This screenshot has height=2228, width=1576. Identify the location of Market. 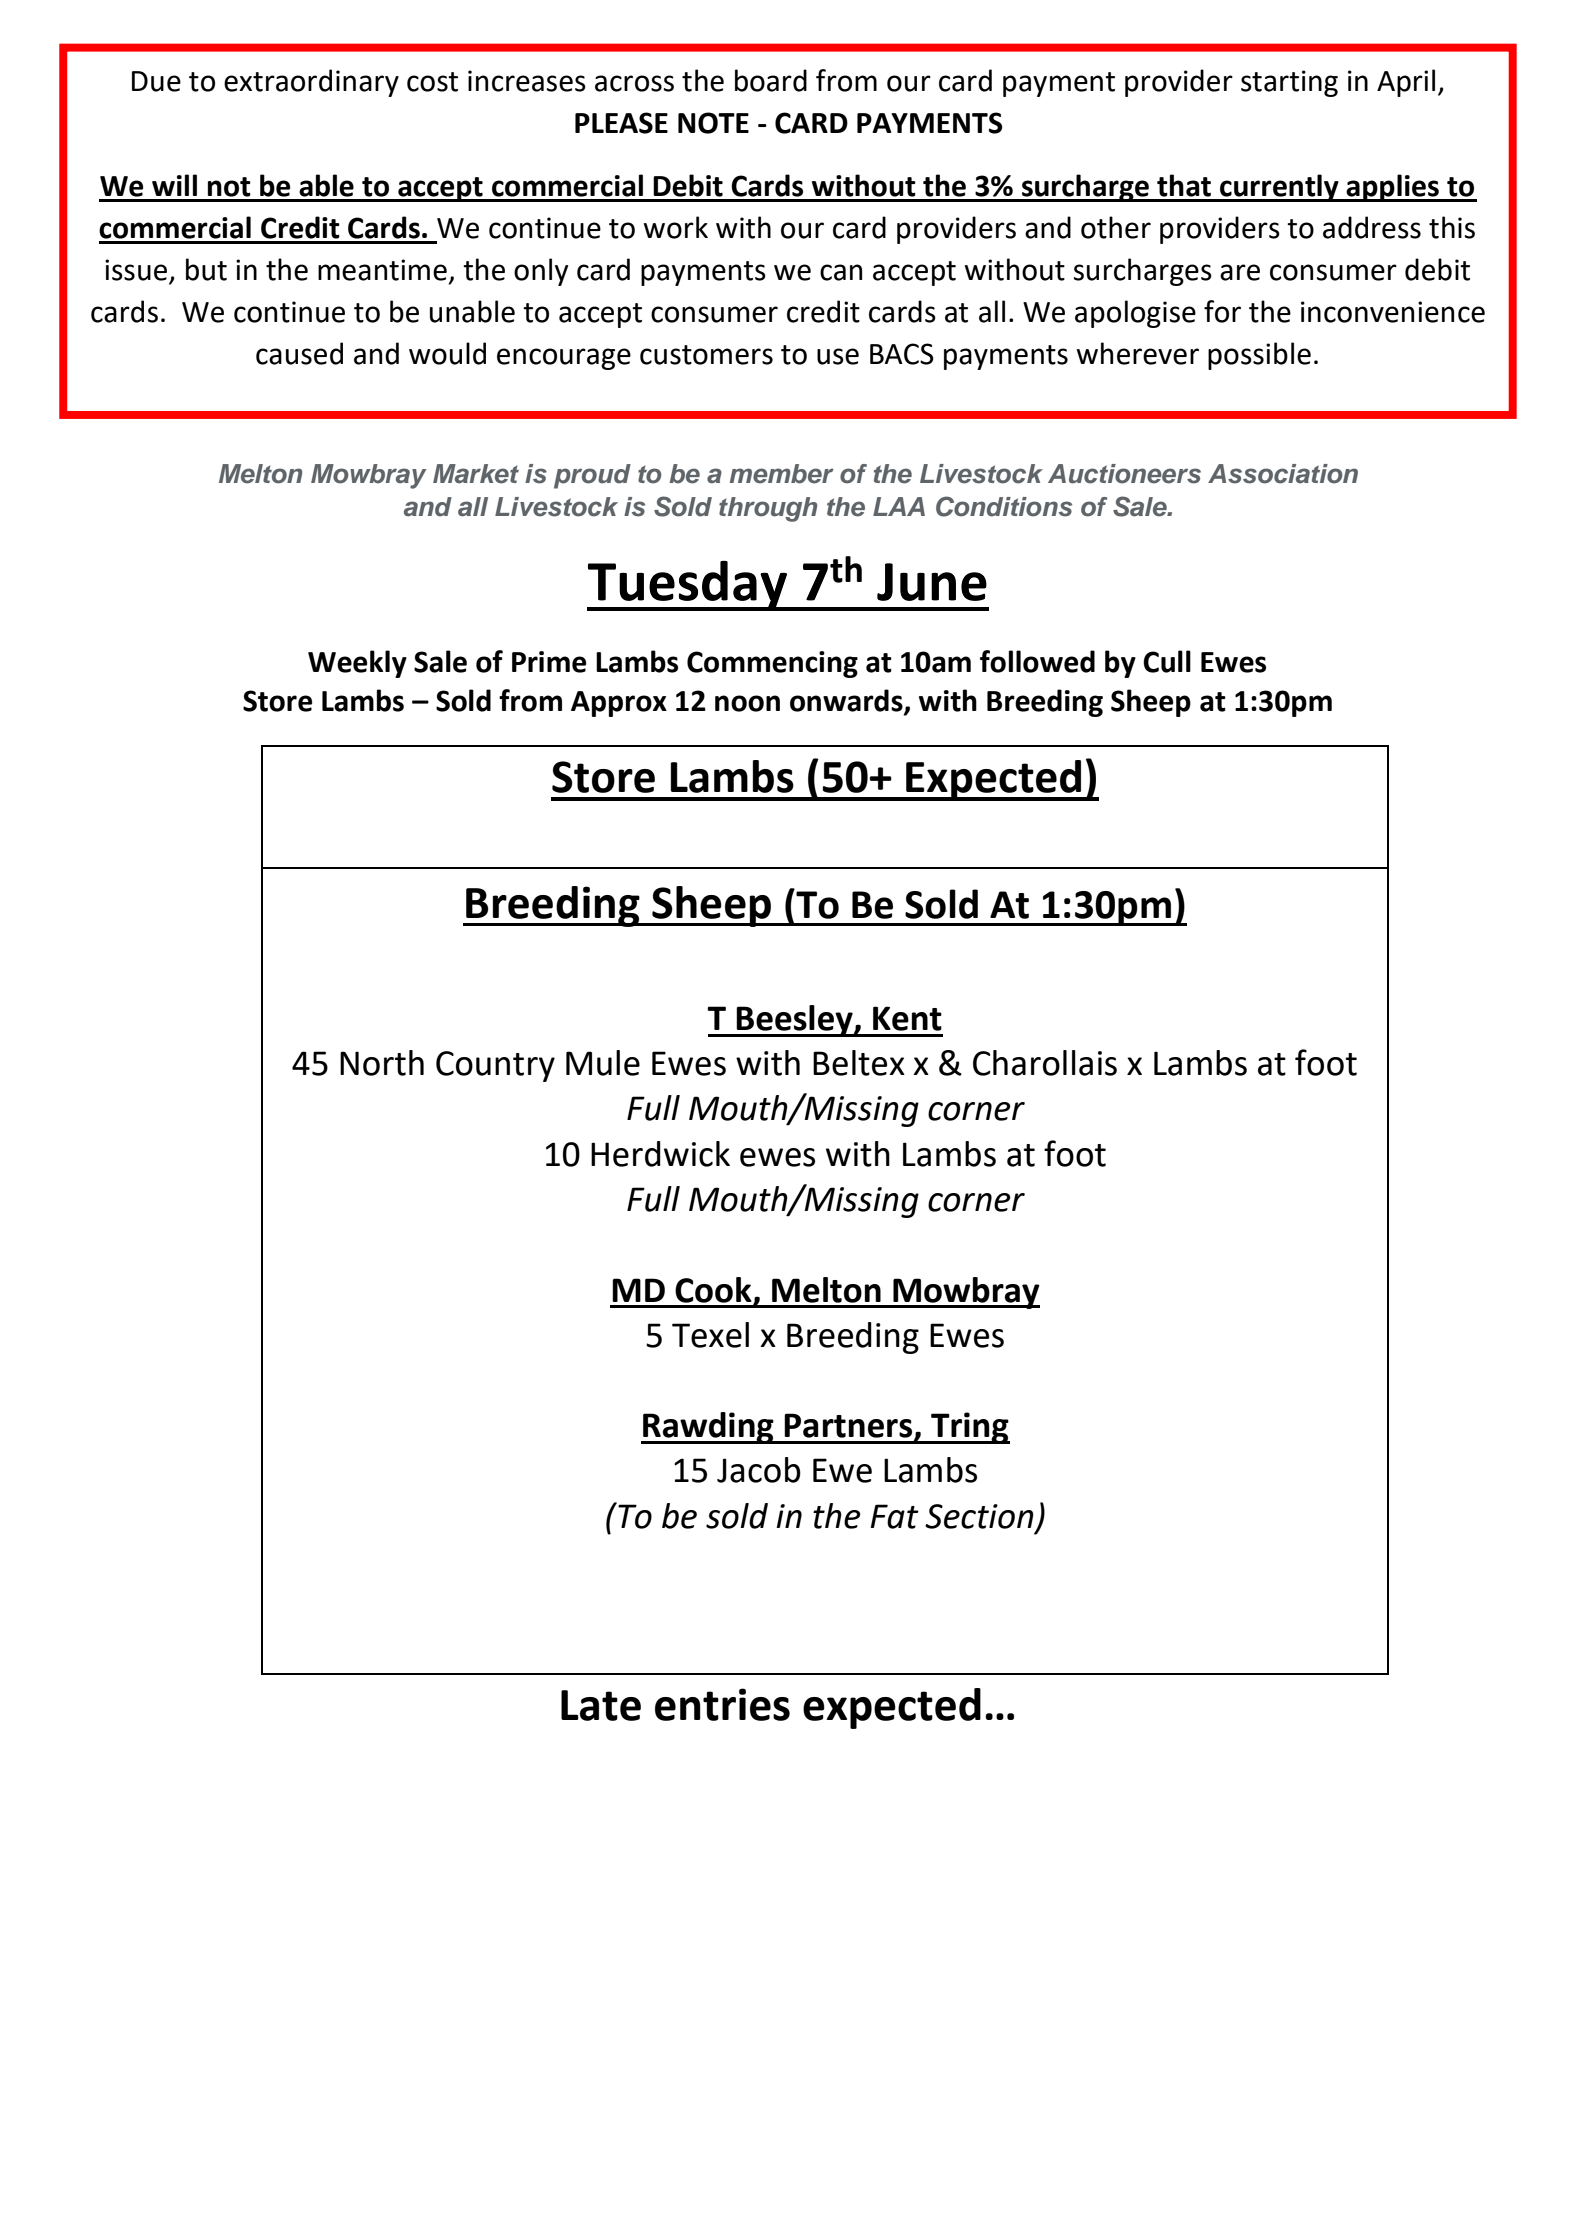
(476, 474).
